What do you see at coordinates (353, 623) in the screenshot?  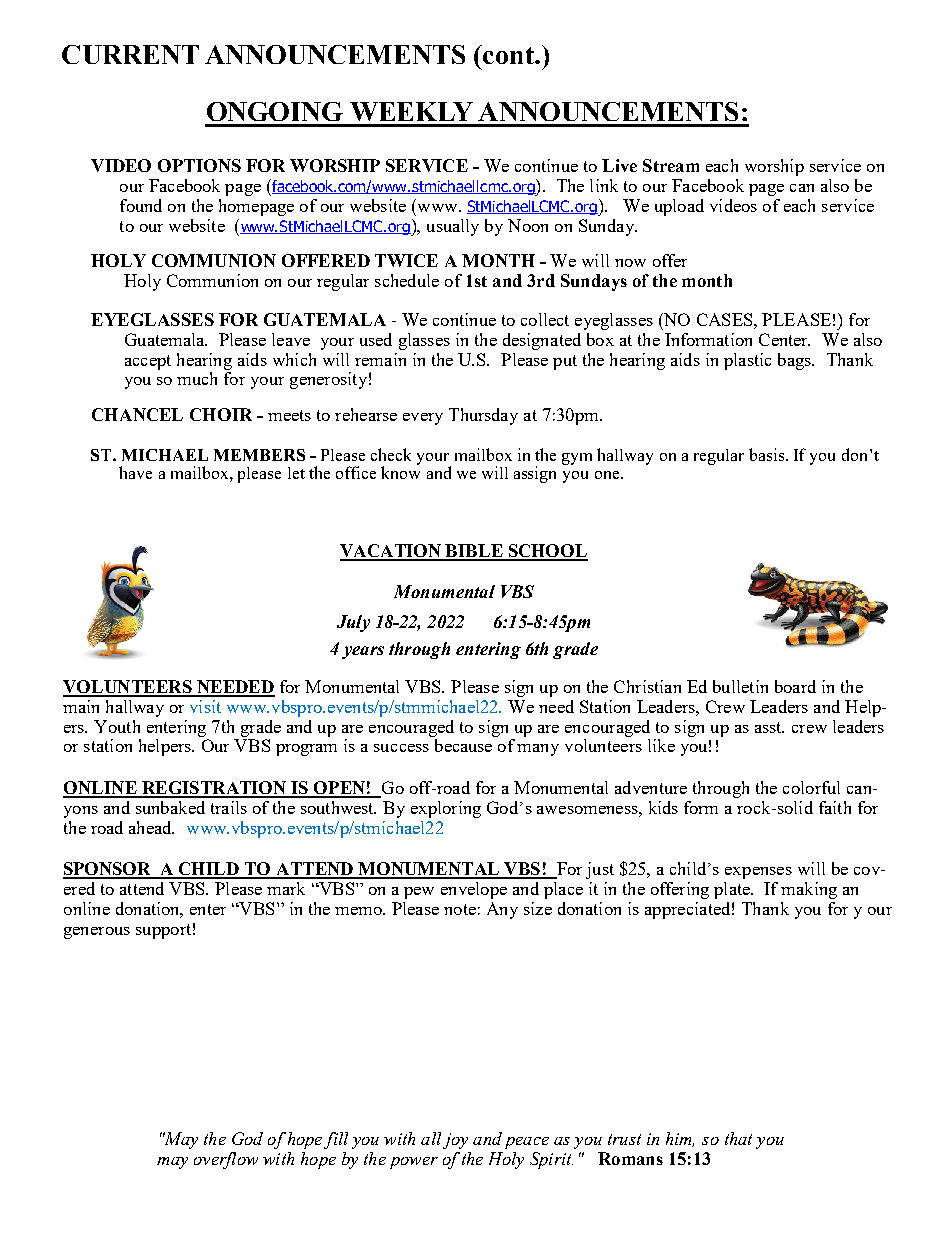 I see `July` at bounding box center [353, 623].
